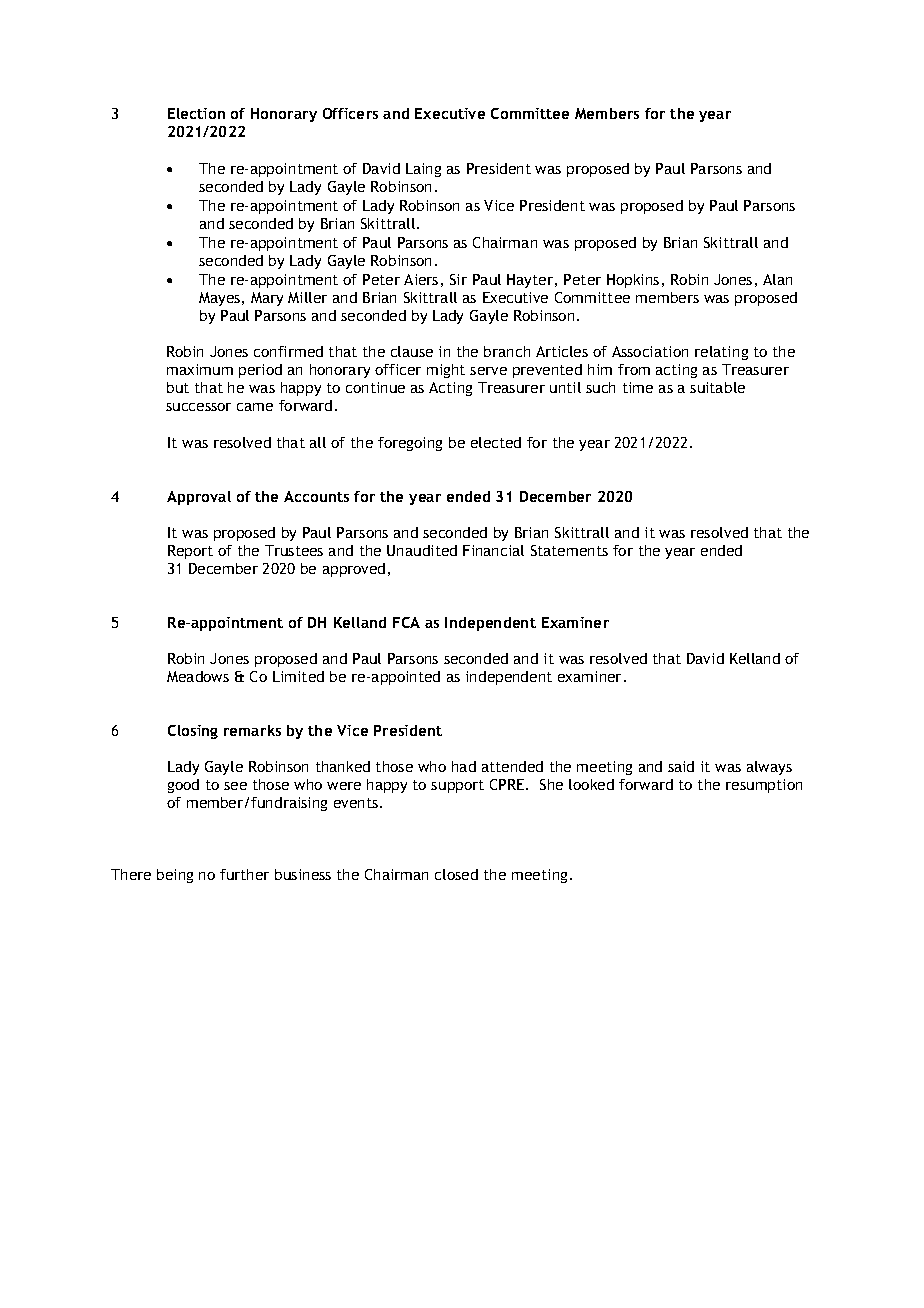 The width and height of the document is (924, 1308). I want to click on elected, so click(496, 442).
